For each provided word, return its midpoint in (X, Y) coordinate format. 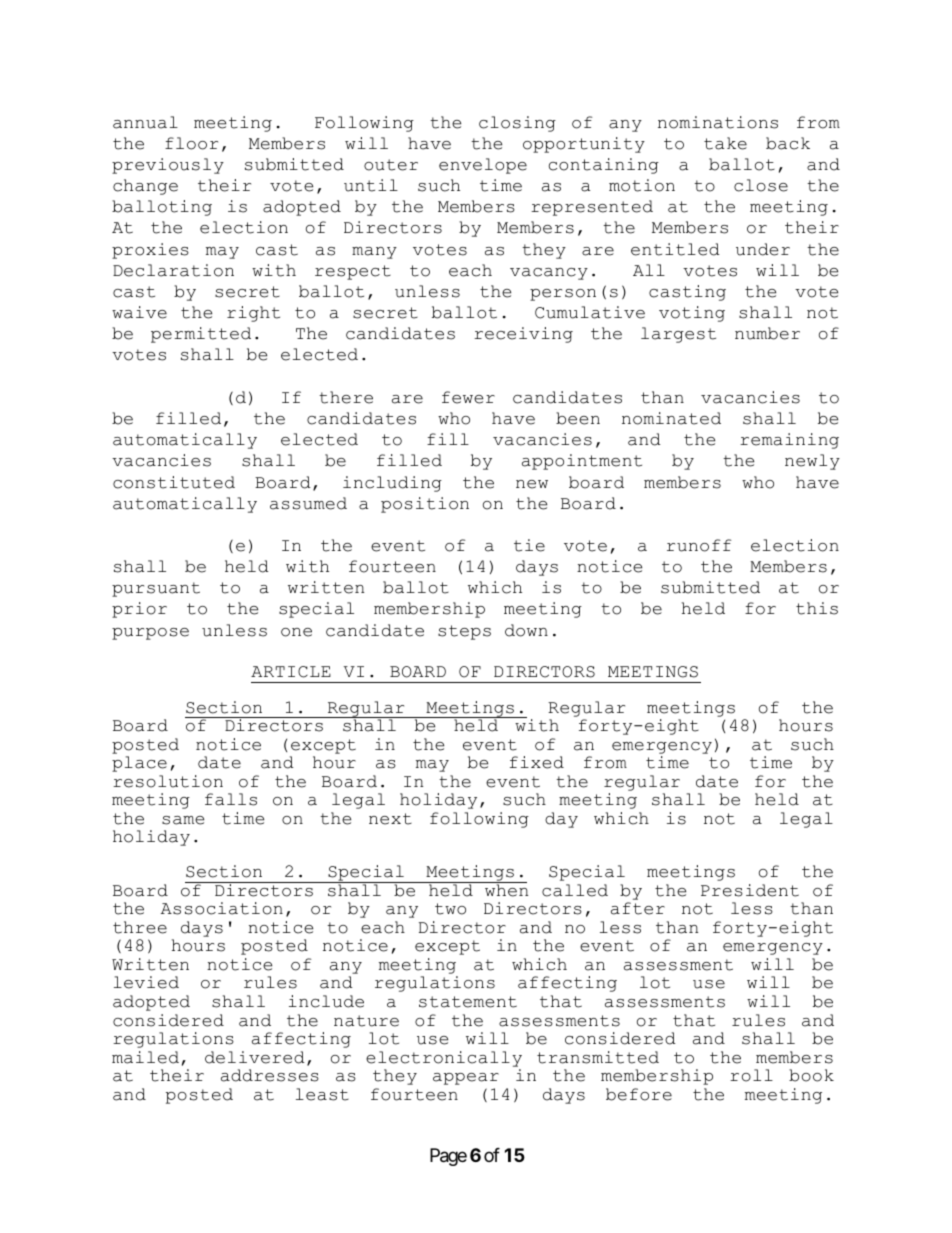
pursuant (156, 589)
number (767, 333)
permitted (201, 335)
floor (191, 143)
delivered (255, 1057)
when (505, 889)
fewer (468, 397)
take (725, 143)
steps (464, 632)
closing (517, 124)
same (183, 820)
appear (466, 1079)
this (817, 608)
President (750, 890)
